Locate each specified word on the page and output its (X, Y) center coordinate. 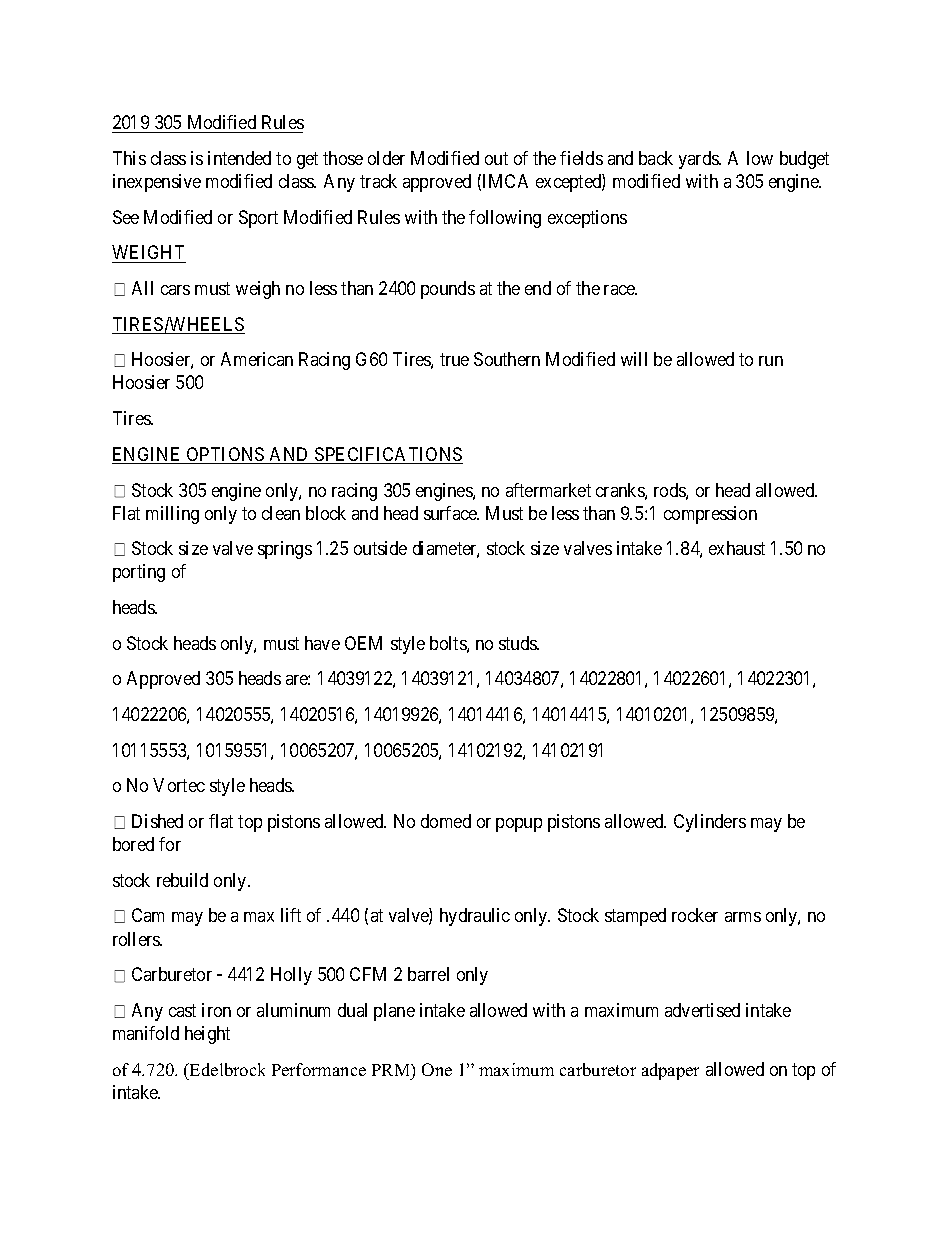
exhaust (737, 548)
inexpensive (157, 183)
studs (518, 643)
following (505, 219)
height (207, 1035)
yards (700, 160)
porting (139, 573)
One (437, 1069)
